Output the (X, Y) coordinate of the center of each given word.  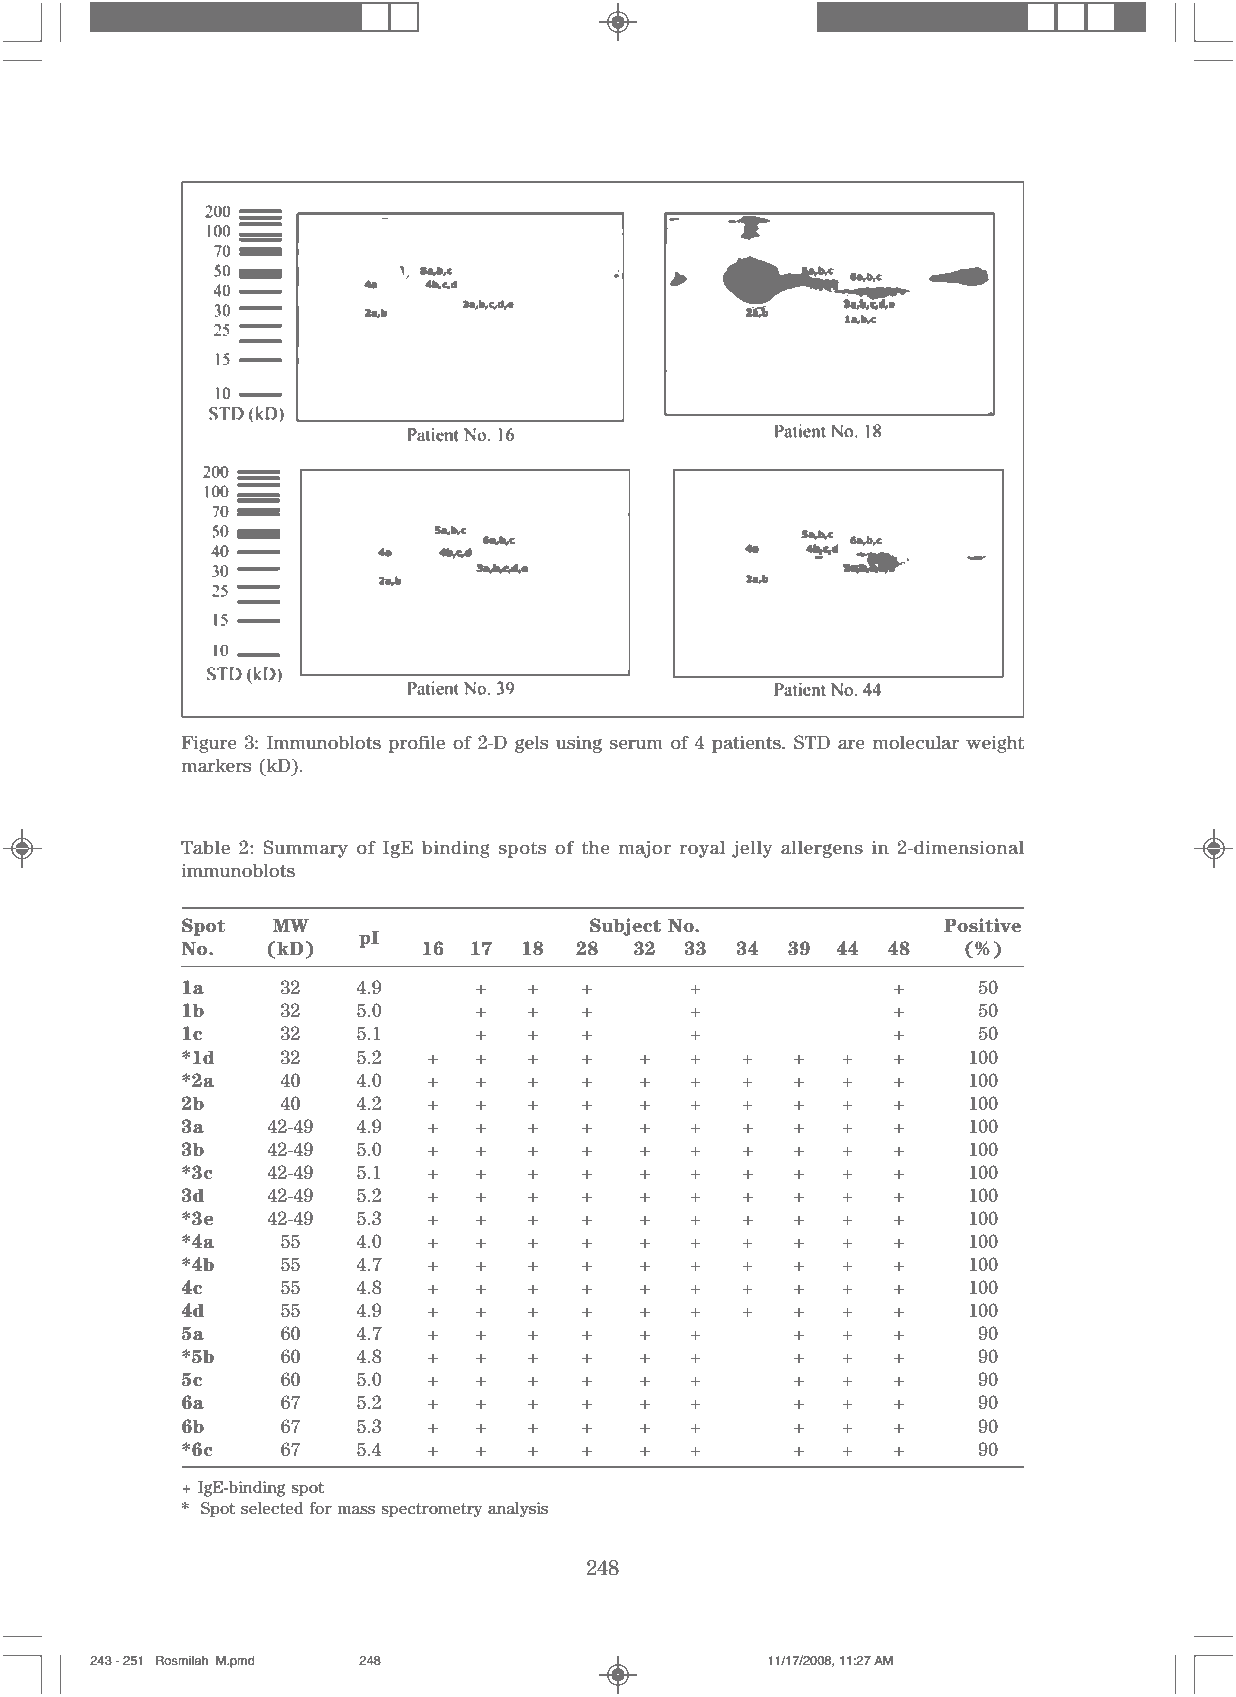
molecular (916, 743)
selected (272, 1508)
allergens (822, 849)
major (645, 849)
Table (205, 847)
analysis (518, 1509)
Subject (625, 927)
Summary (305, 849)
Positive (982, 925)
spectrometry (431, 1510)
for (320, 1508)
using (579, 744)
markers (216, 766)
